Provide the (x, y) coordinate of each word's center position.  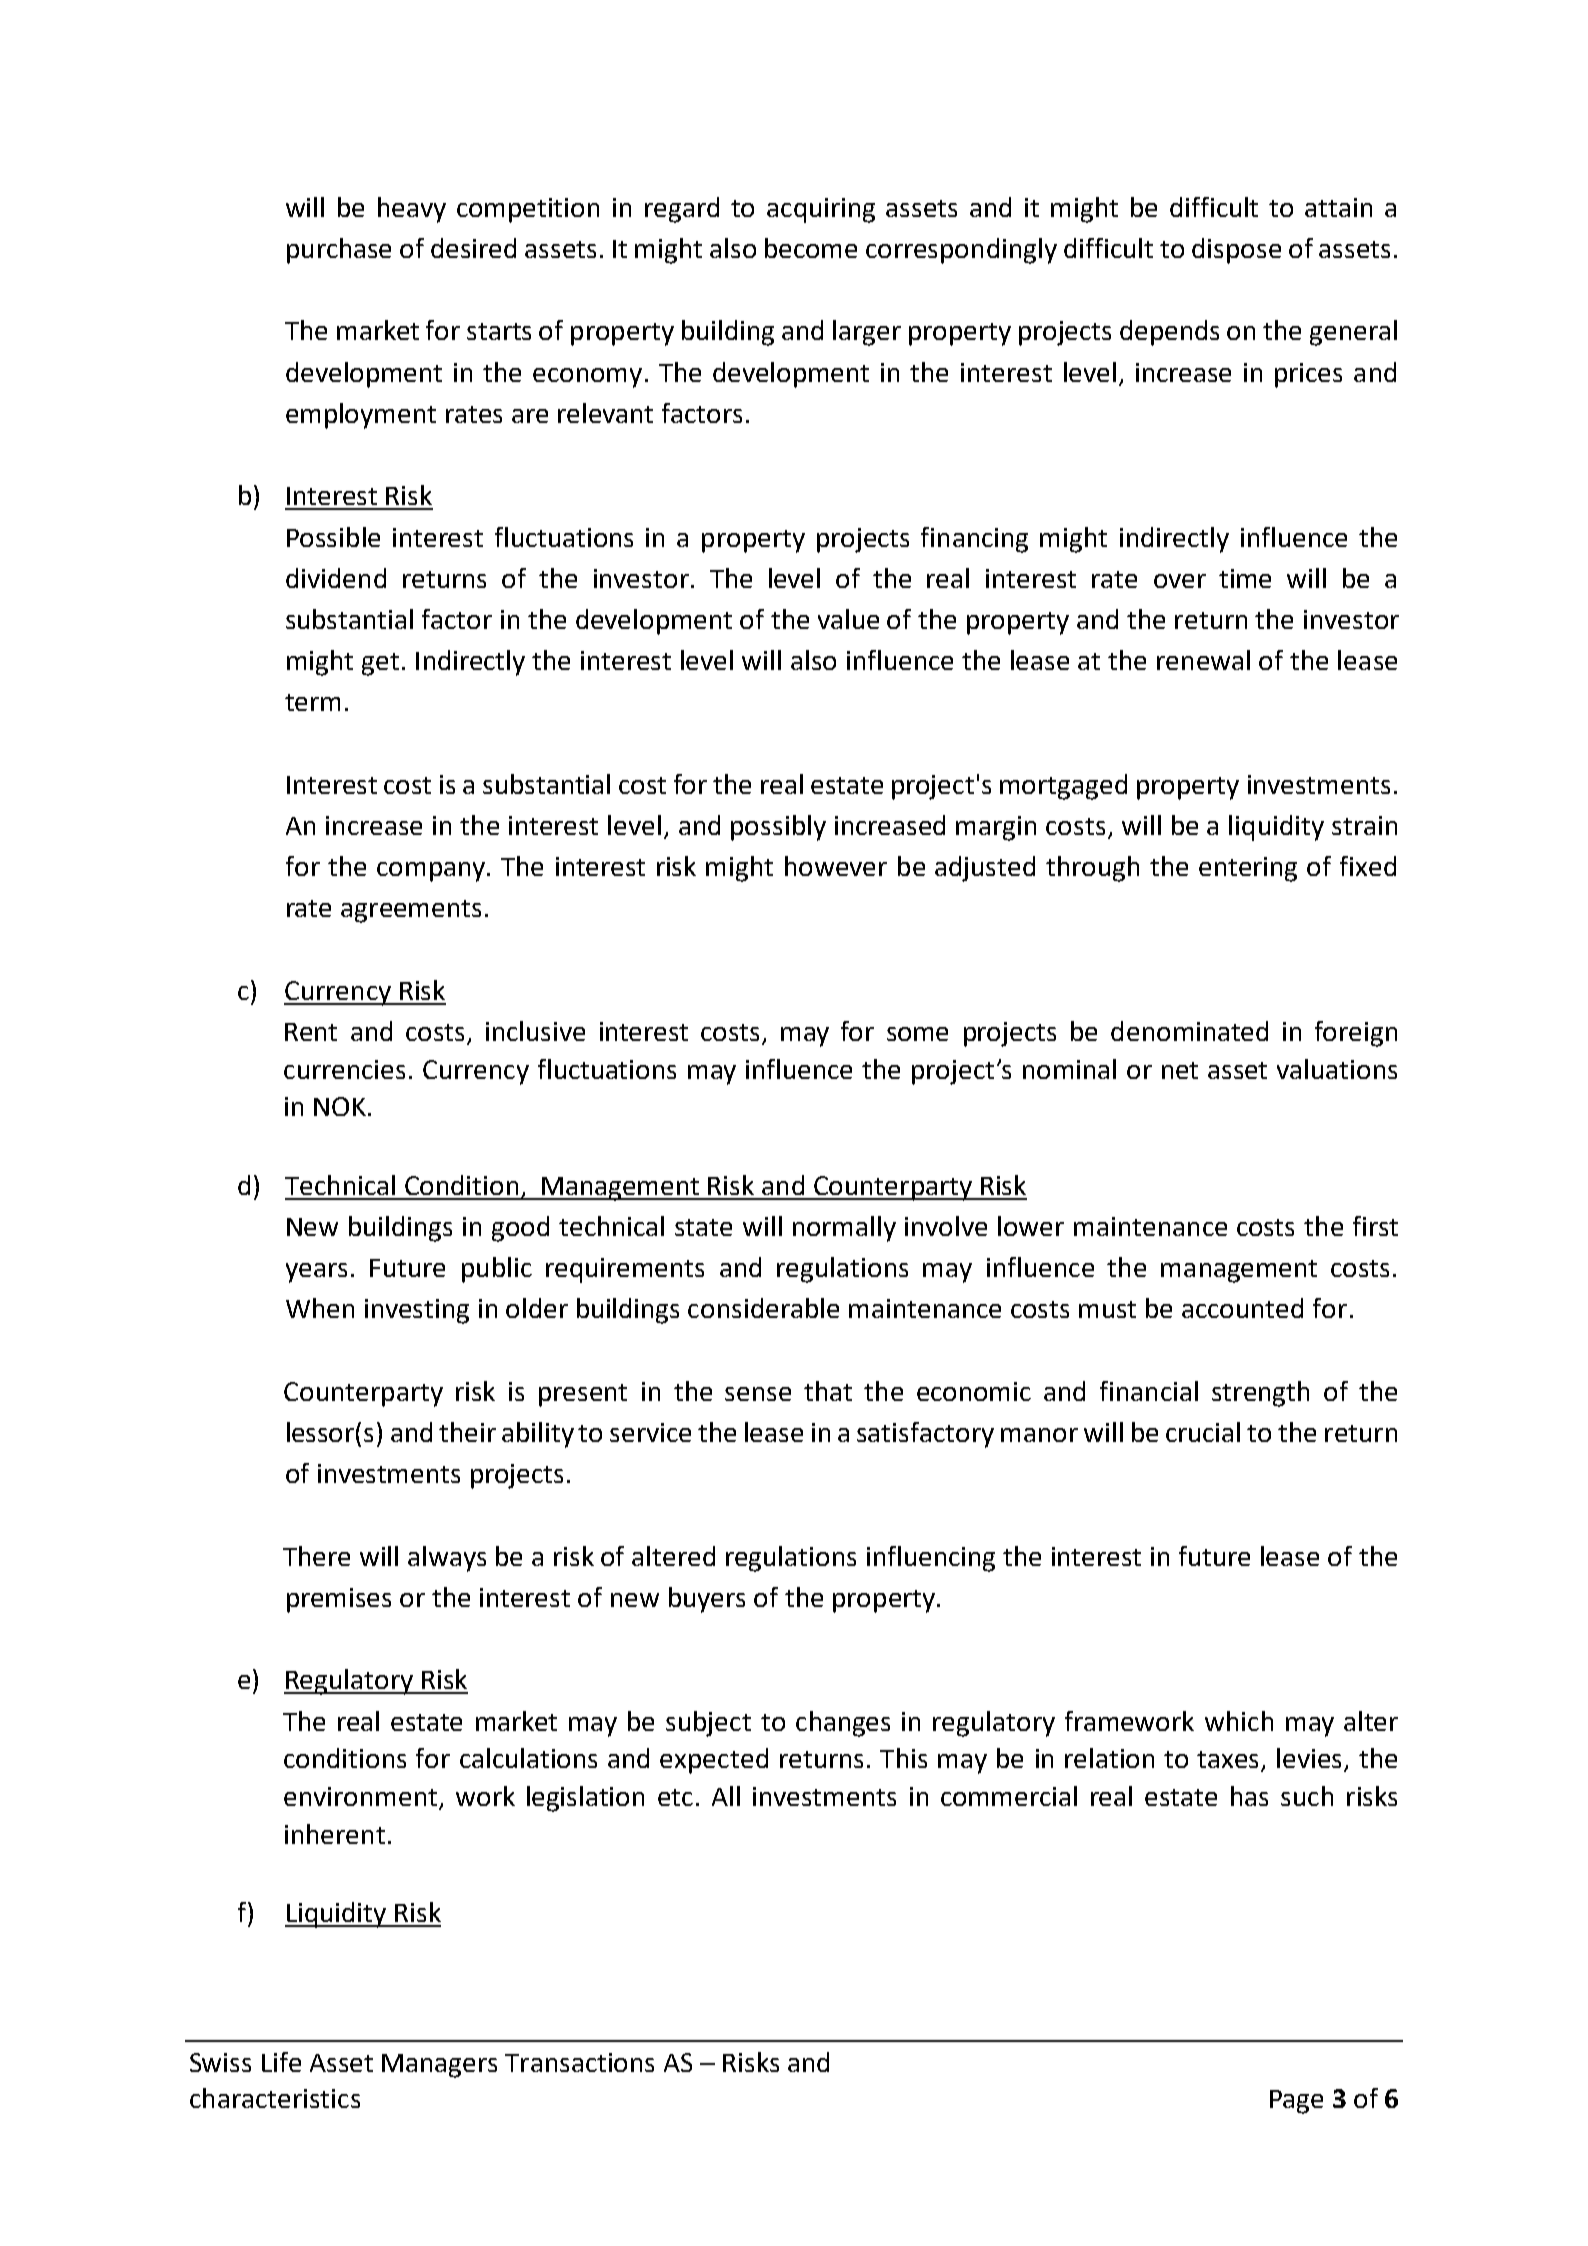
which (1239, 1721)
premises (339, 1600)
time (1245, 578)
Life (281, 2062)
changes (843, 1724)
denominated (1189, 1031)
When (320, 1308)
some (917, 1034)
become (811, 248)
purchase (339, 251)
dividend (336, 578)
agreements (411, 911)
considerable (763, 1308)
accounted (1242, 1308)
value (848, 619)
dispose (1236, 251)
